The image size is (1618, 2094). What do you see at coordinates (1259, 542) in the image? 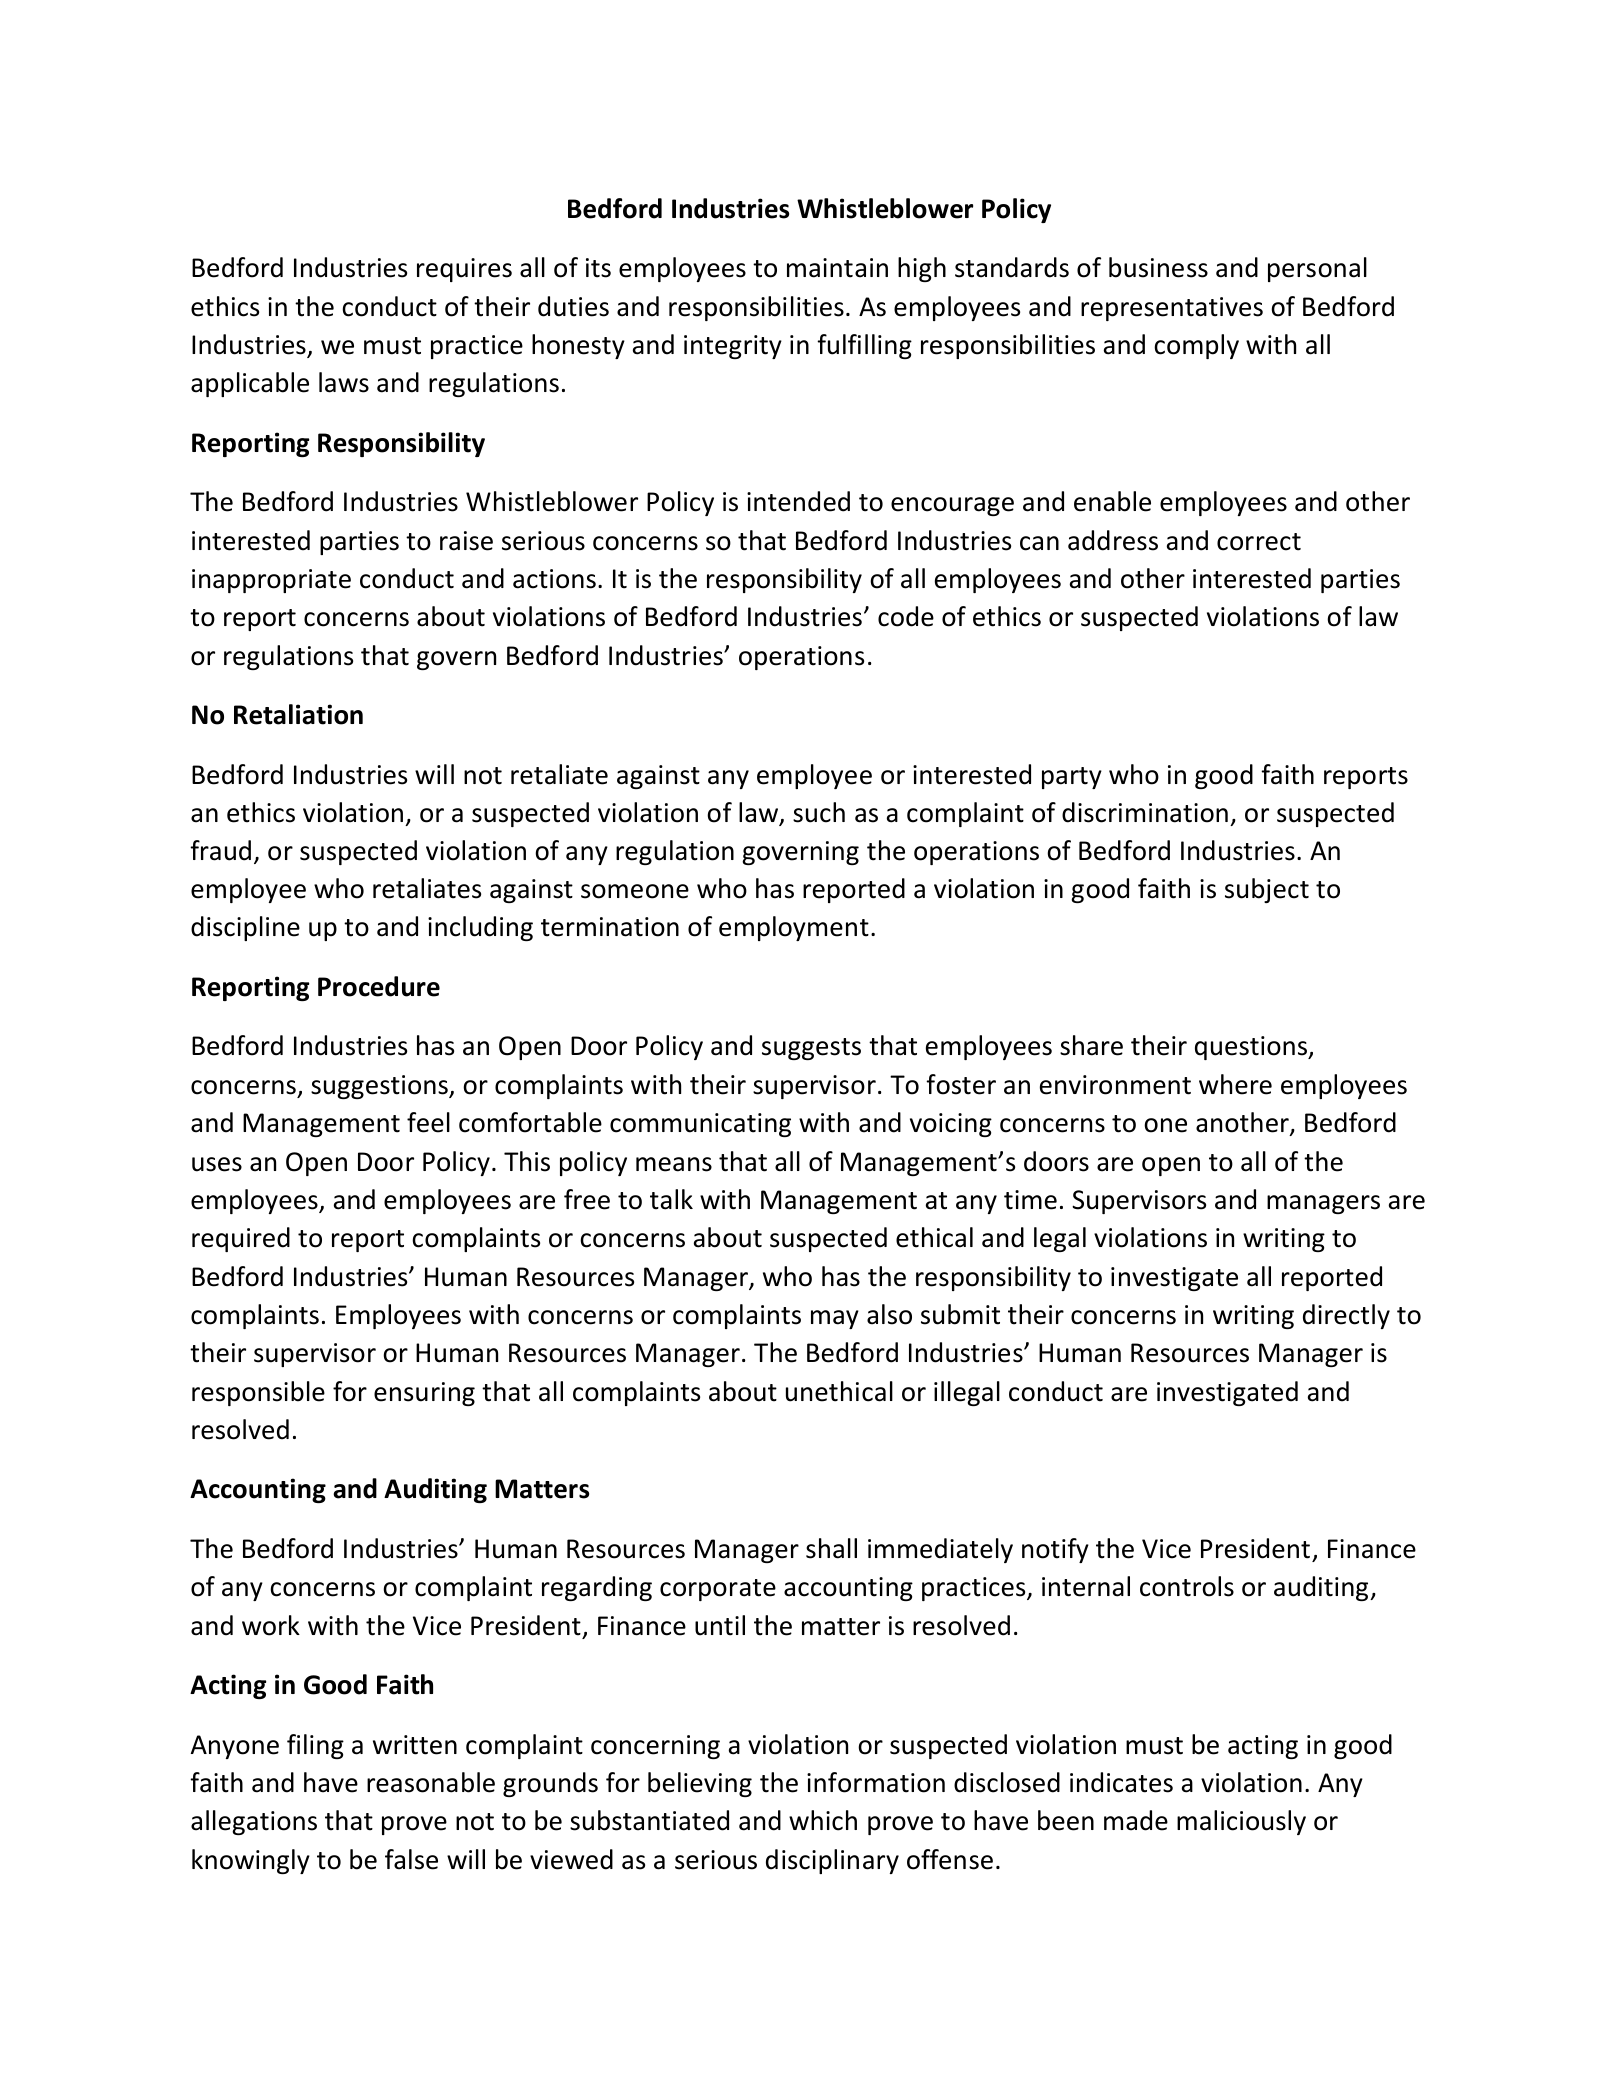
I see `correct` at bounding box center [1259, 542].
